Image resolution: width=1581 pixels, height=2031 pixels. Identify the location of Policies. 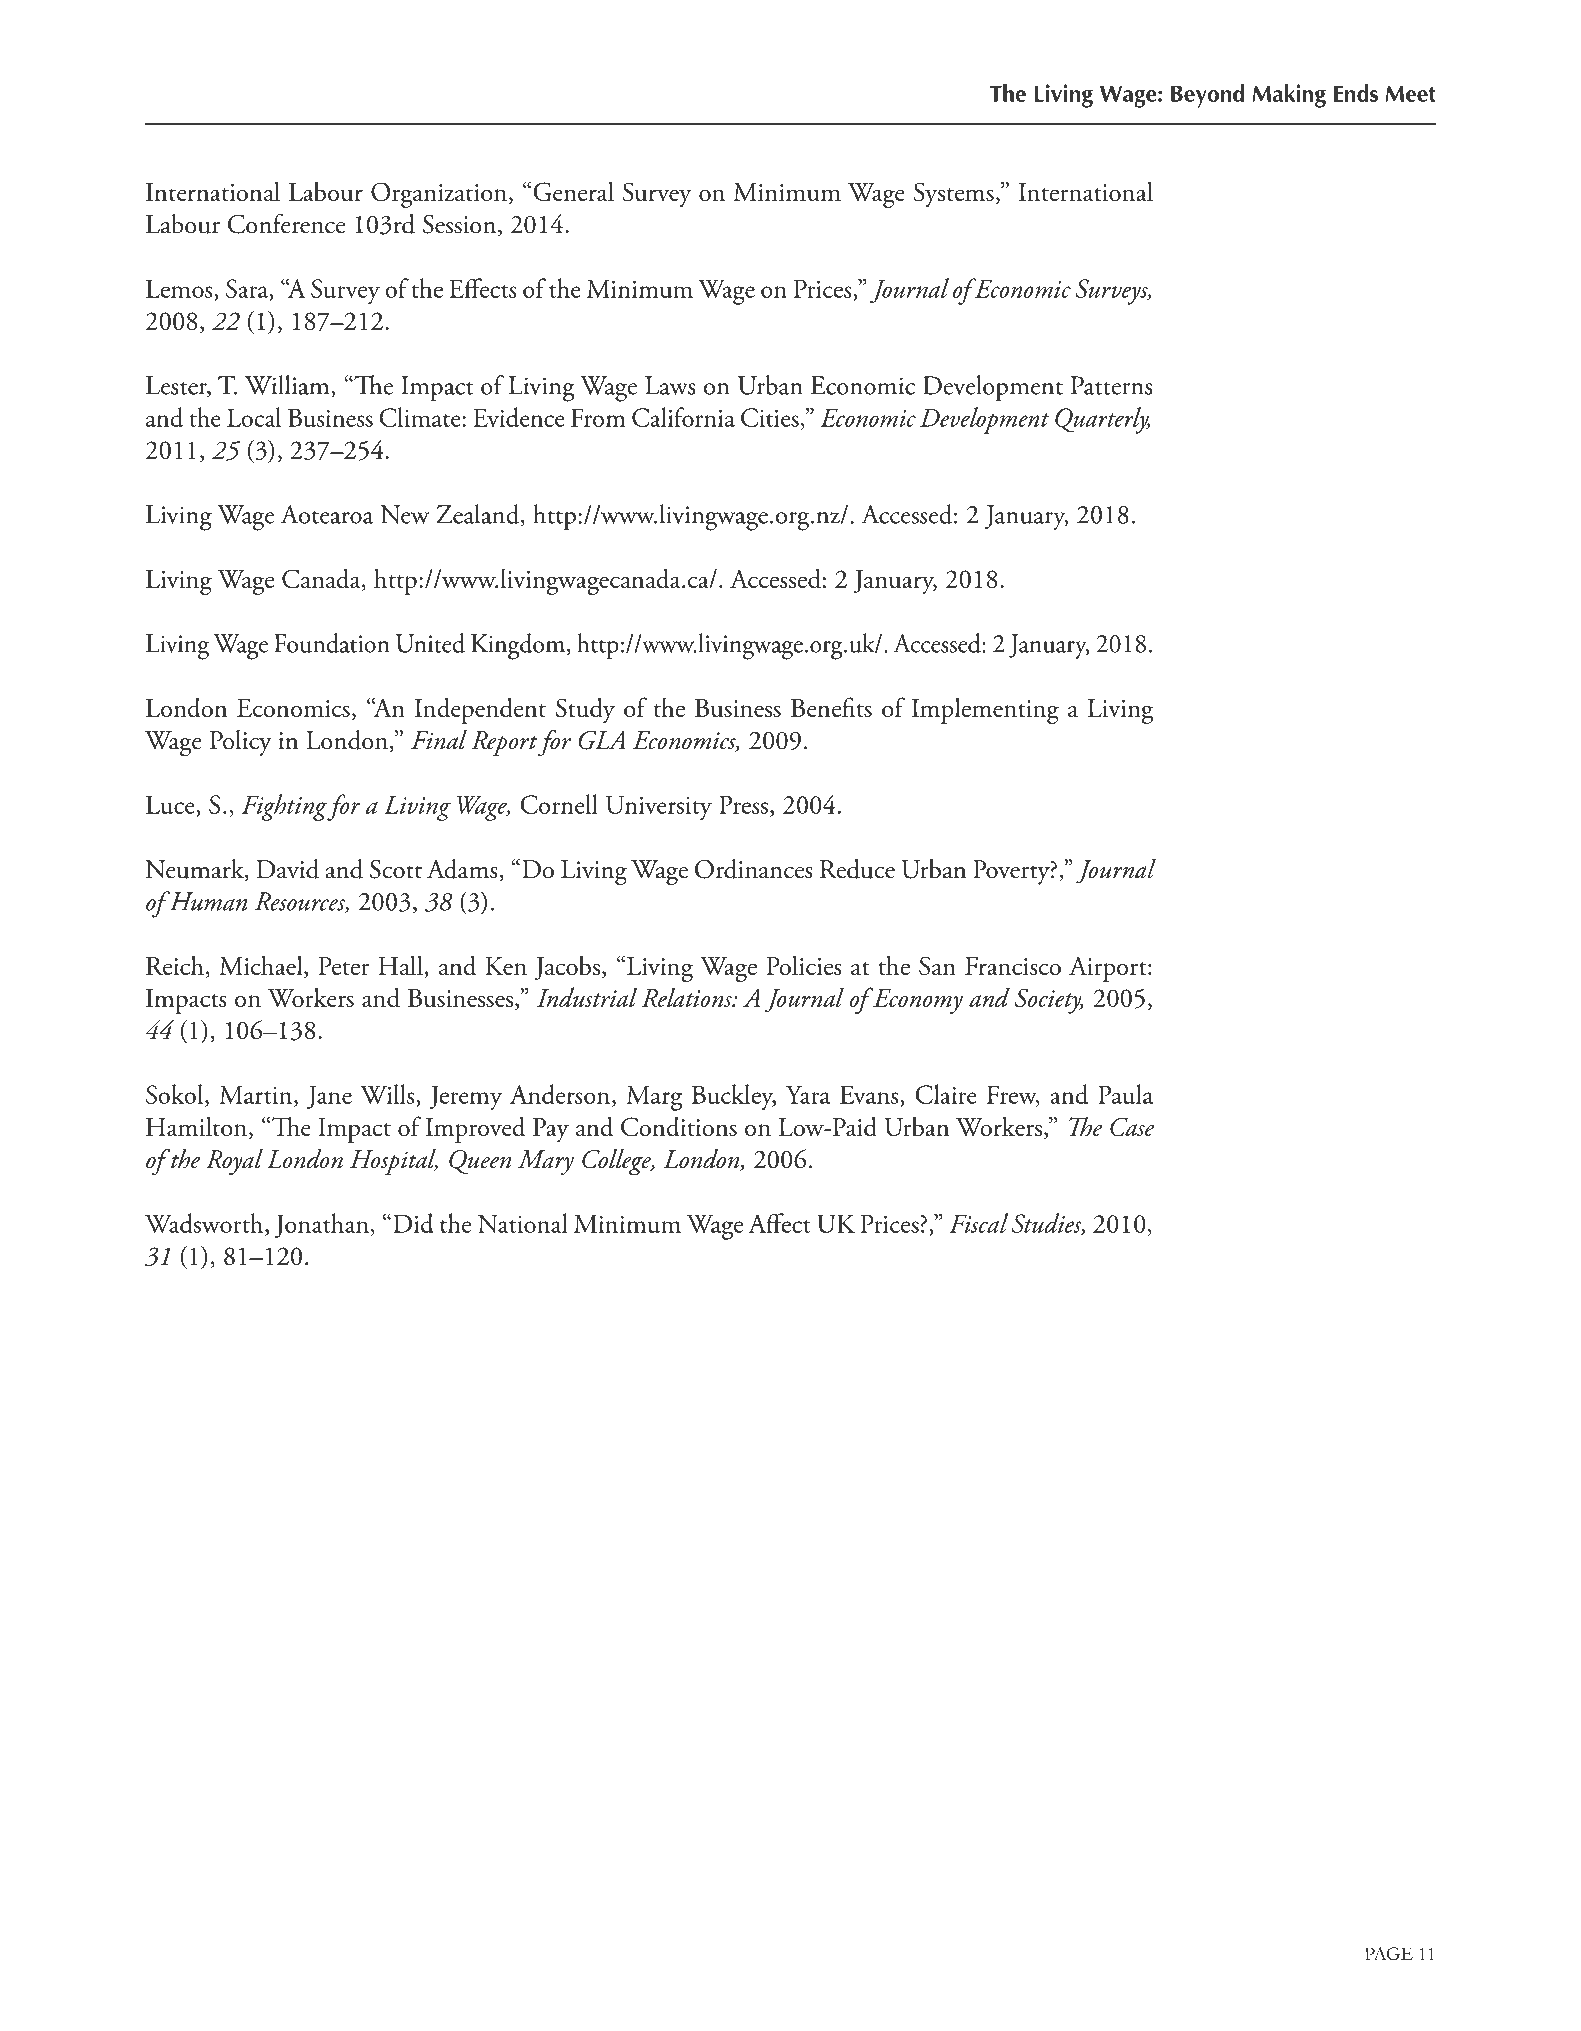
(804, 965).
